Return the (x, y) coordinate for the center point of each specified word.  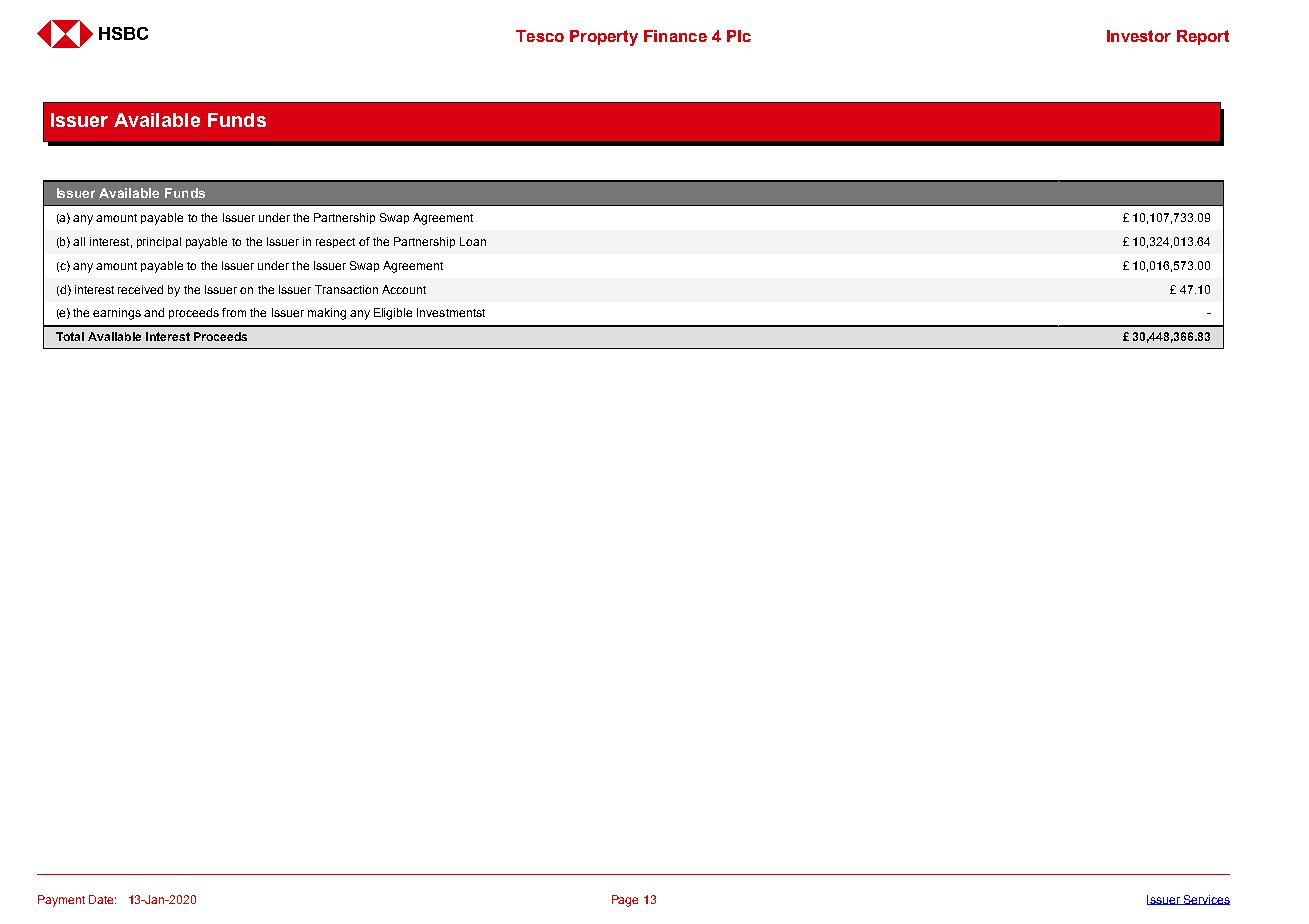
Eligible (393, 314)
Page (625, 901)
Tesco (540, 36)
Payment (61, 901)
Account (404, 289)
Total (70, 336)
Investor (1139, 36)
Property (604, 38)
